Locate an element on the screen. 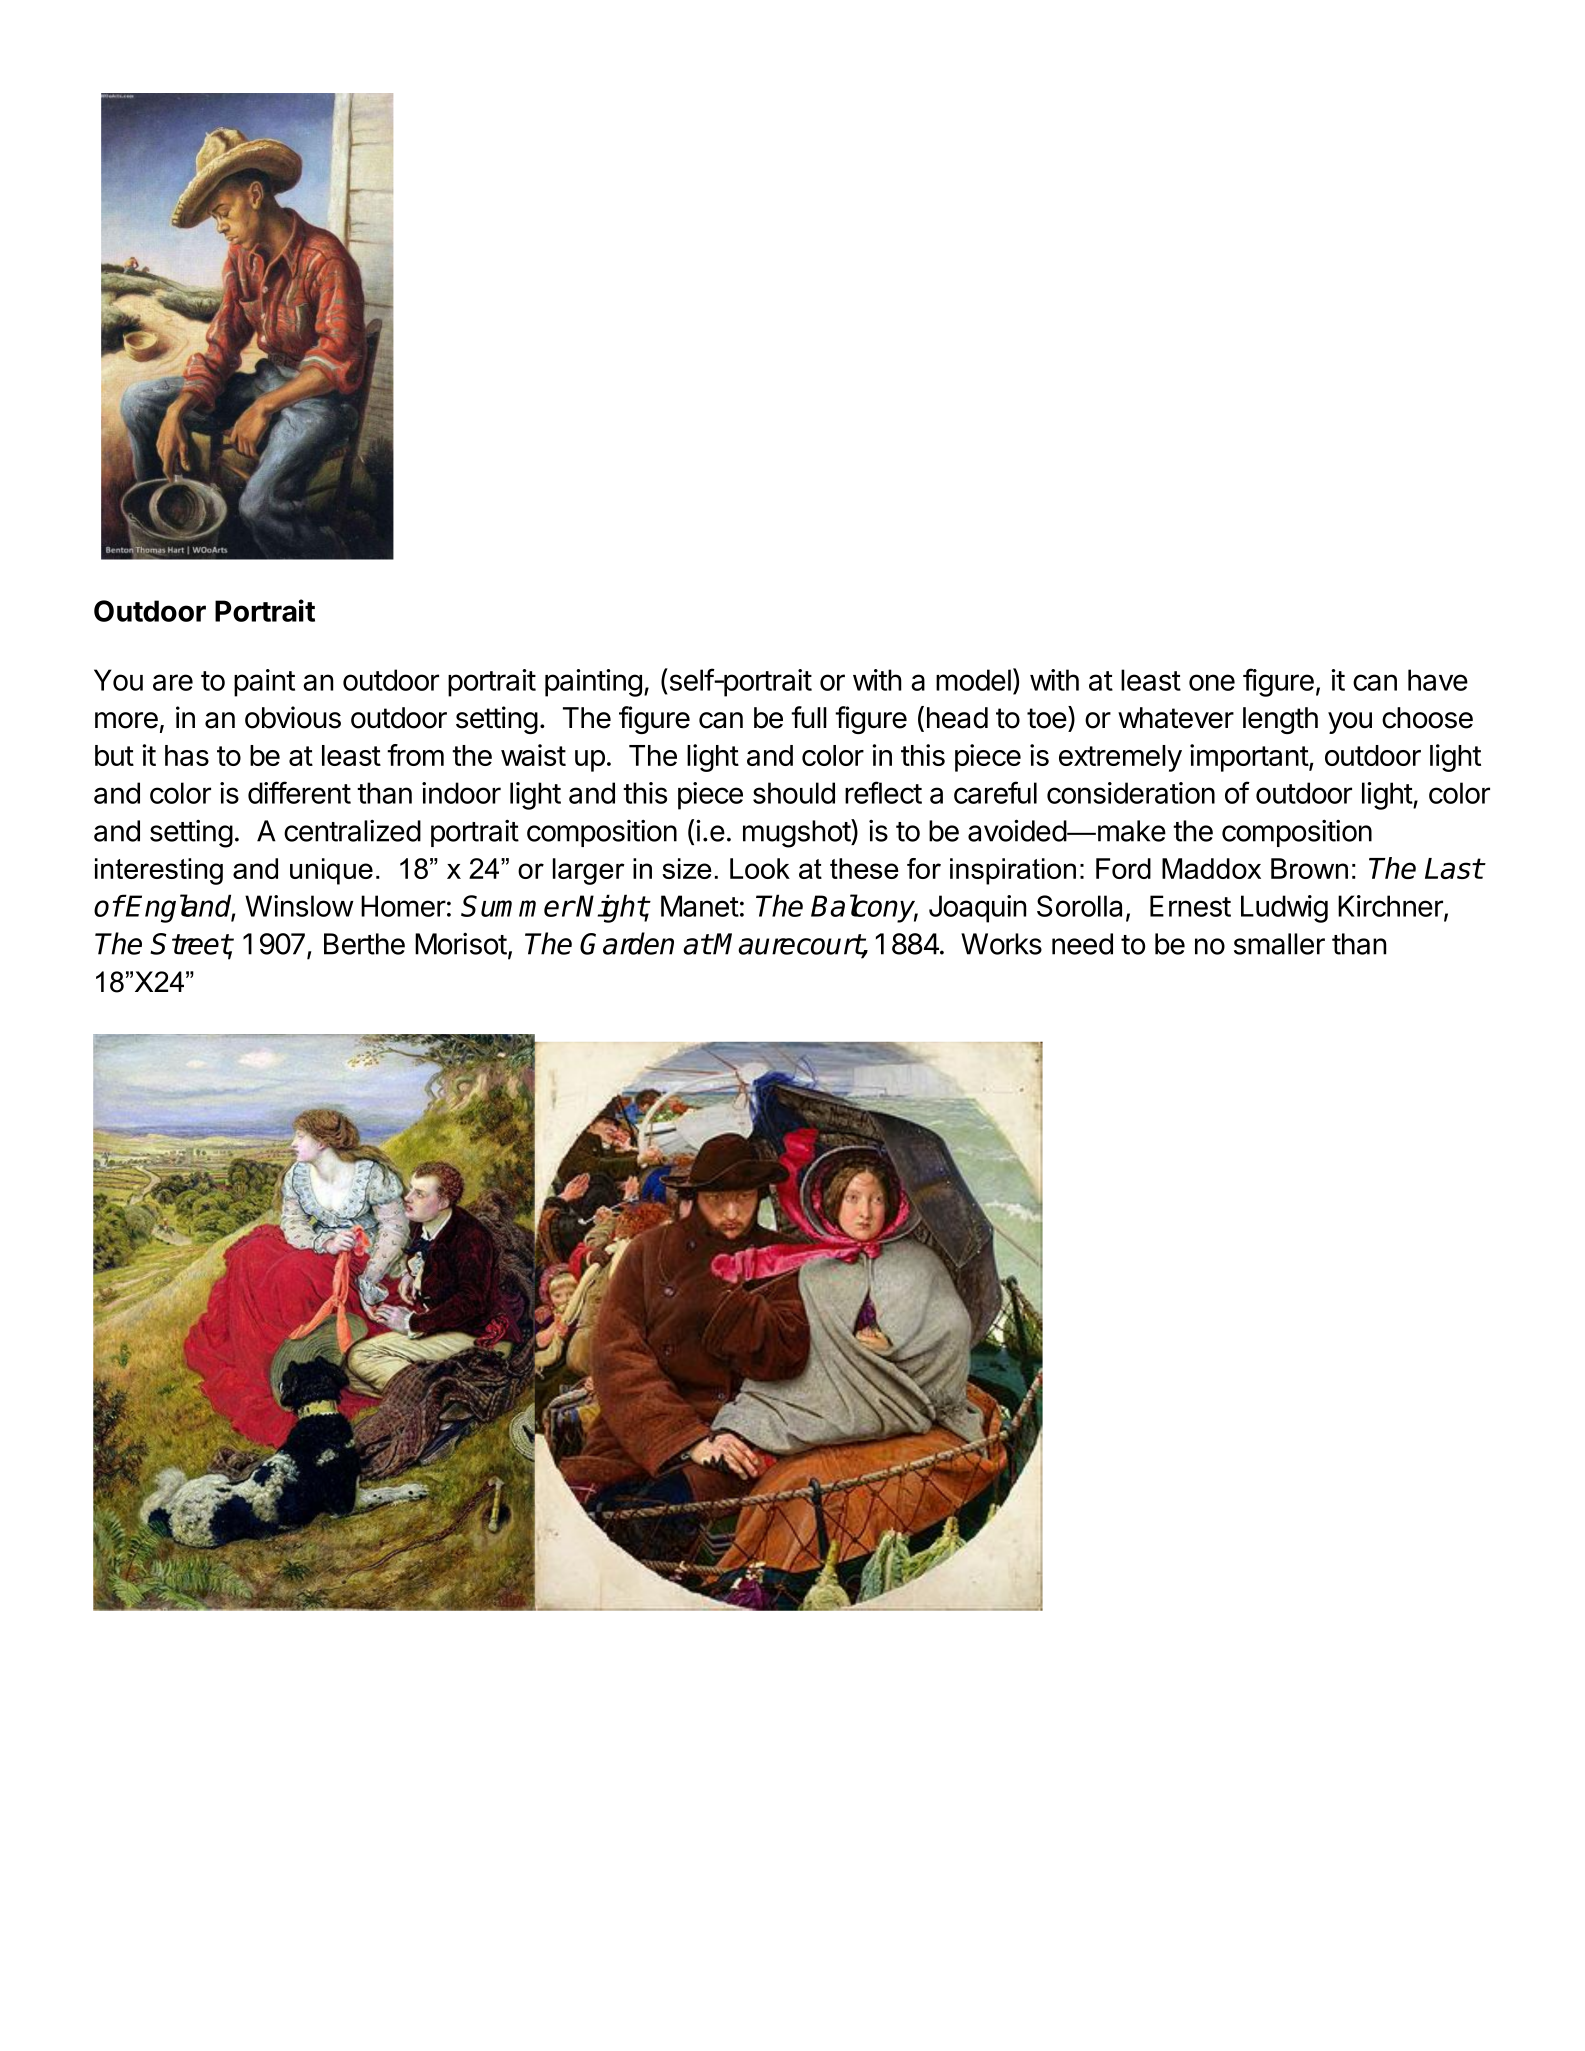 Image resolution: width=1585 pixels, height=2051 pixels. different is located at coordinates (299, 792).
